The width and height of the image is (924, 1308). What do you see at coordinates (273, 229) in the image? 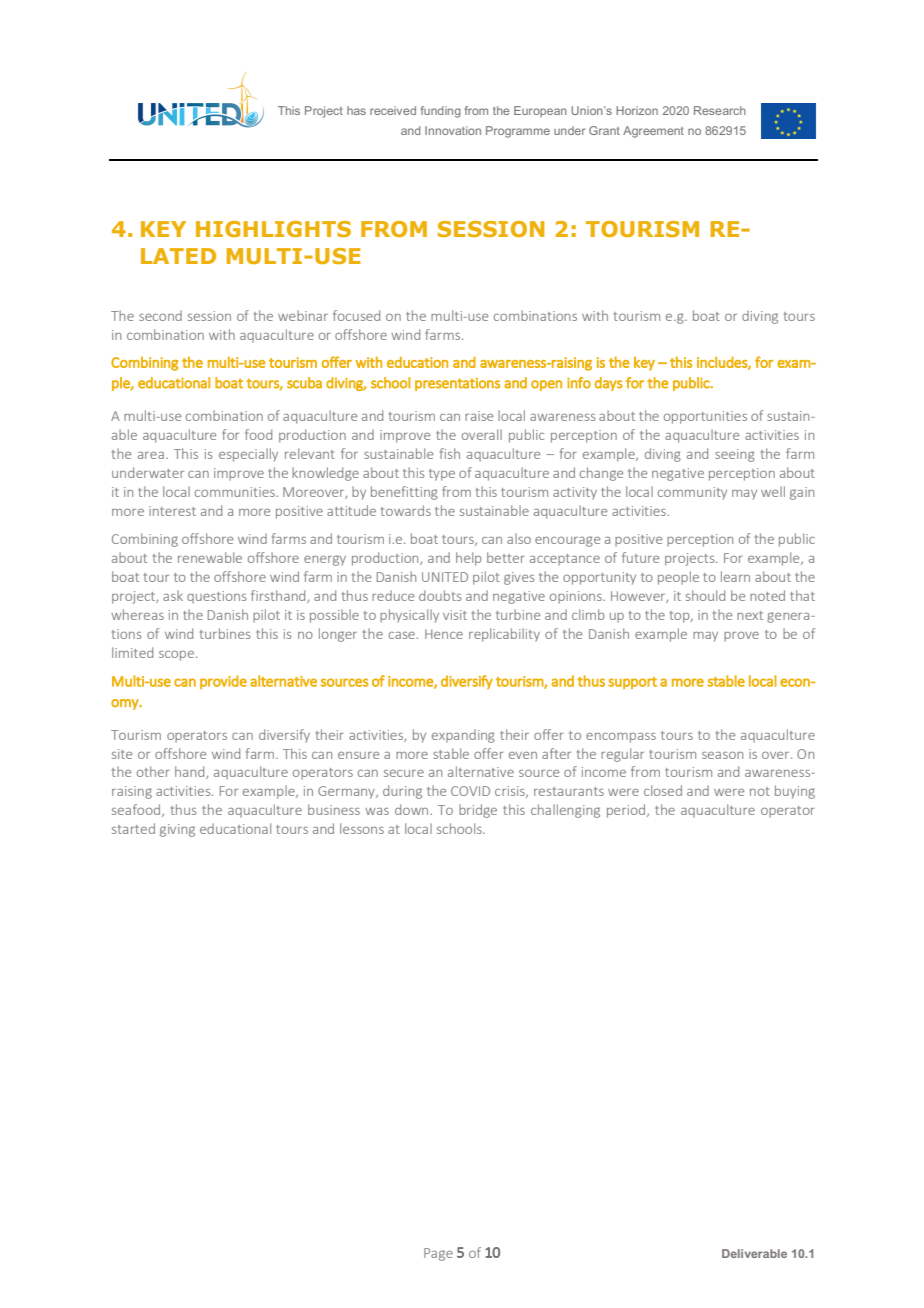
I see `HIGHLIGHTS` at bounding box center [273, 229].
